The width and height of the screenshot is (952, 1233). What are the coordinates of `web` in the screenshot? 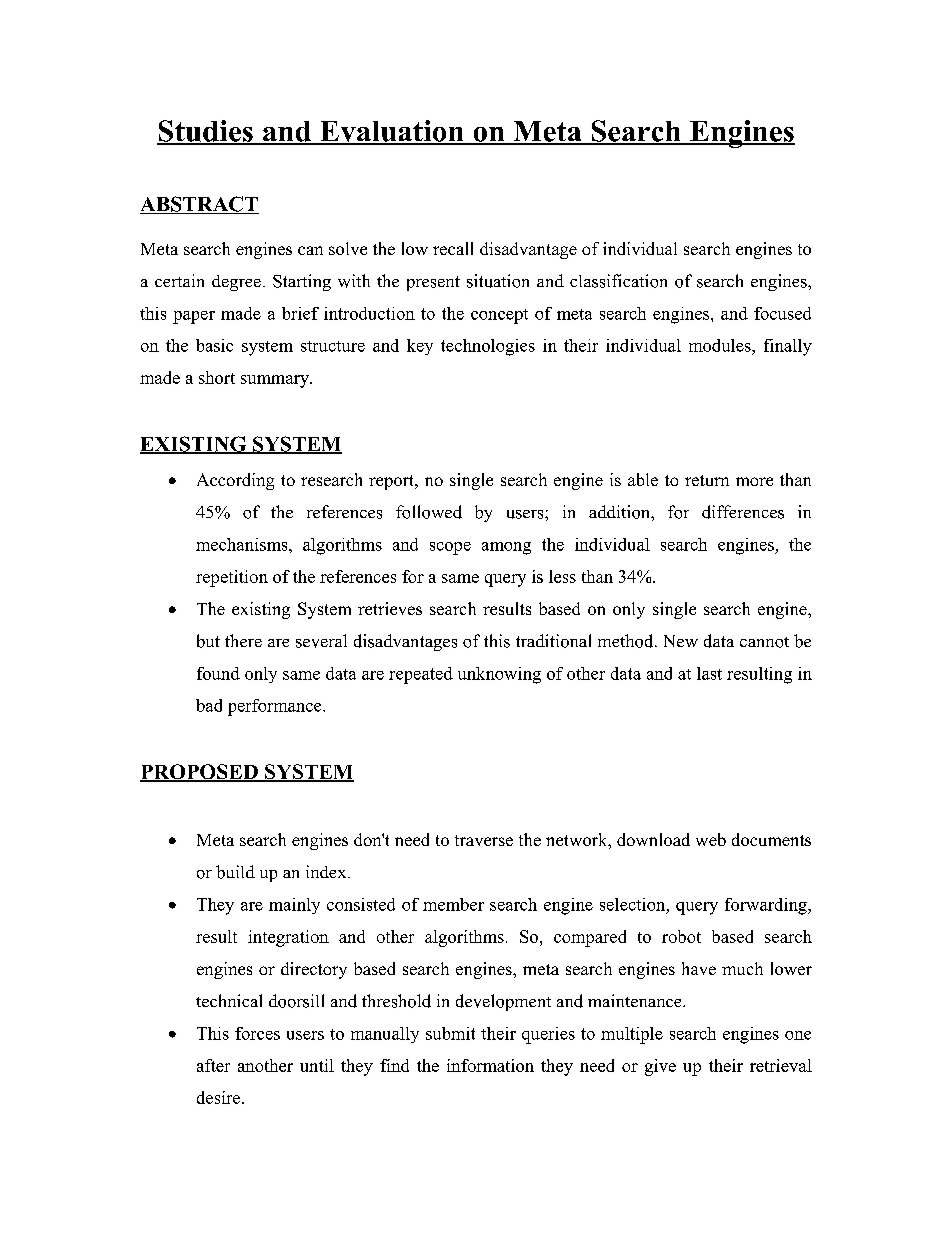 It's located at (711, 839).
